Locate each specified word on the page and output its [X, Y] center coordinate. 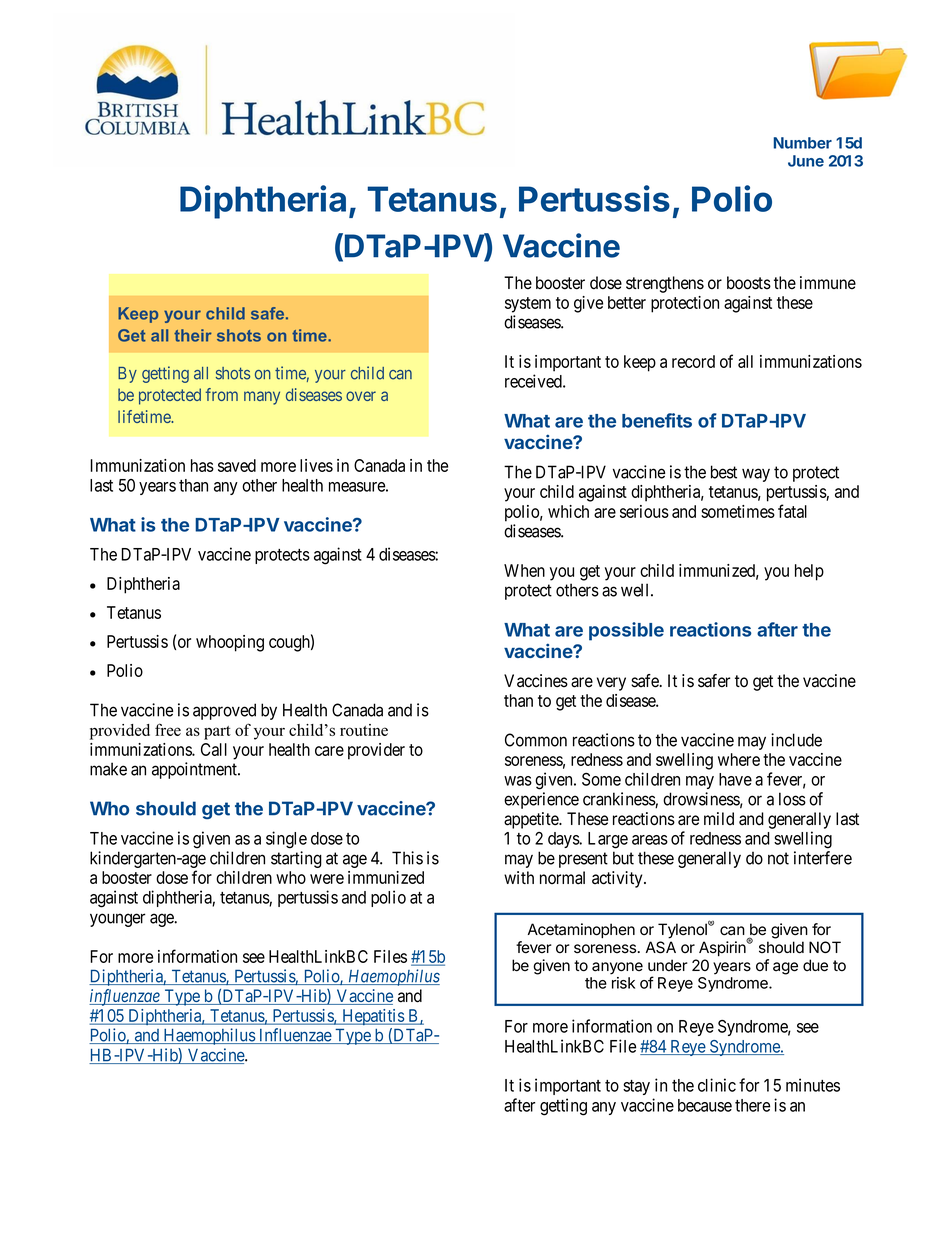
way [756, 475]
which [568, 511]
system [528, 305]
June [806, 161]
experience [541, 800]
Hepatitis [373, 1017]
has [202, 465]
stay [636, 1087]
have [735, 779]
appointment [195, 770]
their [193, 335]
